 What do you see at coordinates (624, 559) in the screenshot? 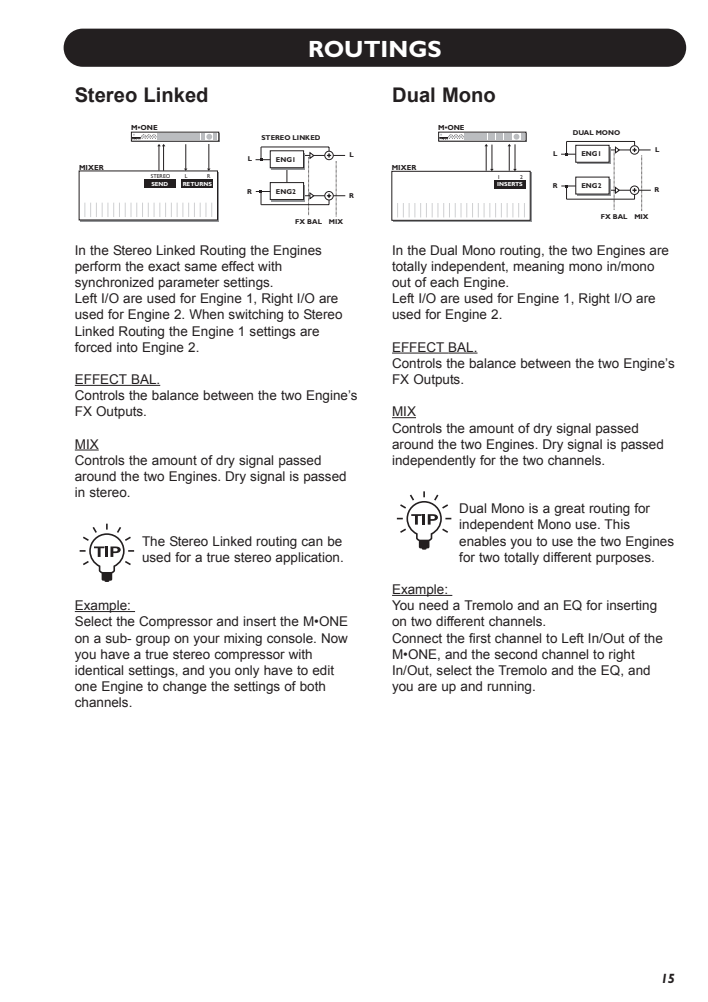
I see `purposes` at bounding box center [624, 559].
